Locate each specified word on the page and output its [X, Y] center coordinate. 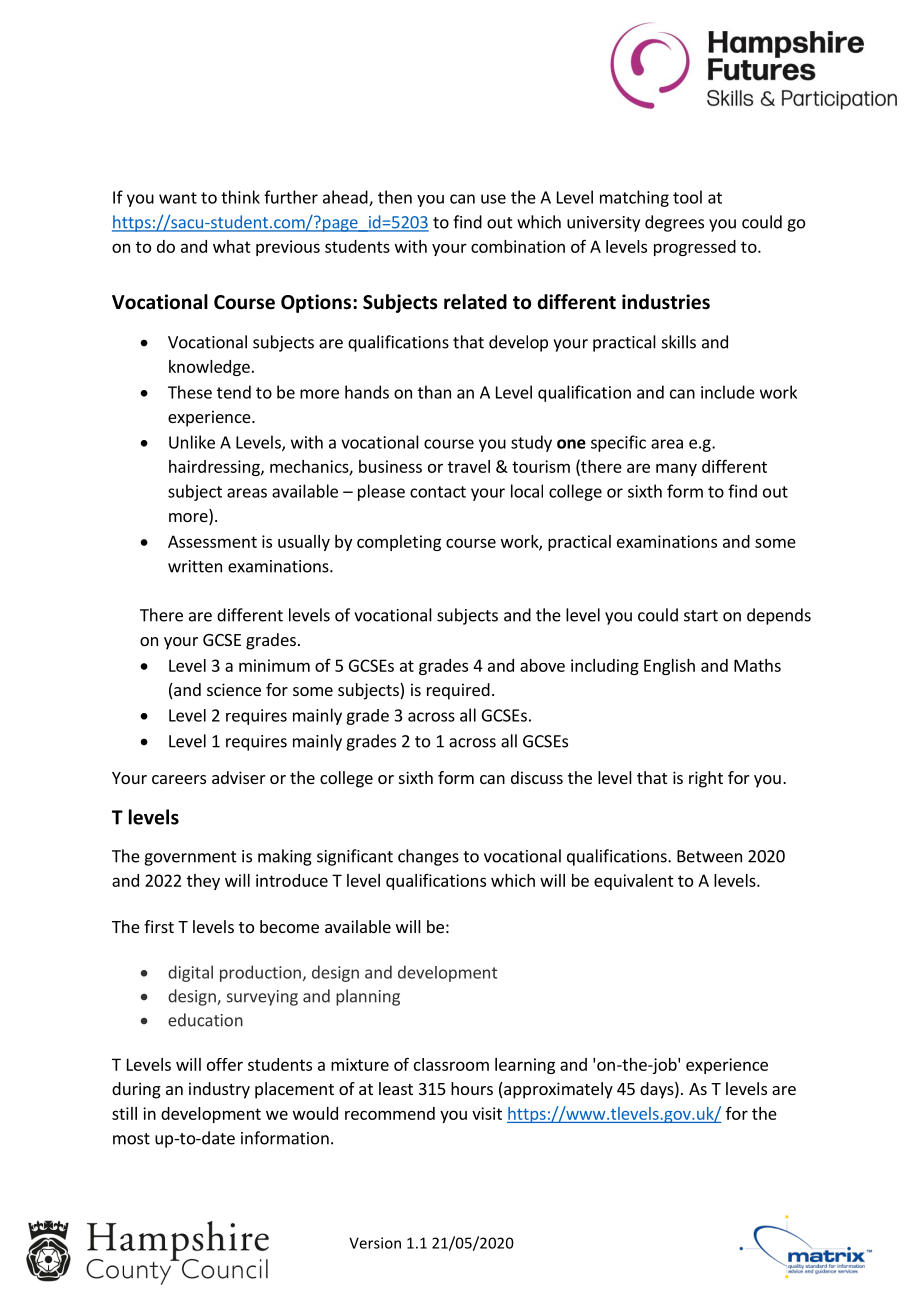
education [205, 1020]
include [728, 392]
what [232, 246]
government [190, 858]
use [493, 199]
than [434, 392]
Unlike [192, 442]
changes [428, 857]
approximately [557, 1090]
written [195, 566]
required [458, 691]
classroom [451, 1064]
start [701, 616]
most [131, 1139]
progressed [695, 248]
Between [709, 856]
